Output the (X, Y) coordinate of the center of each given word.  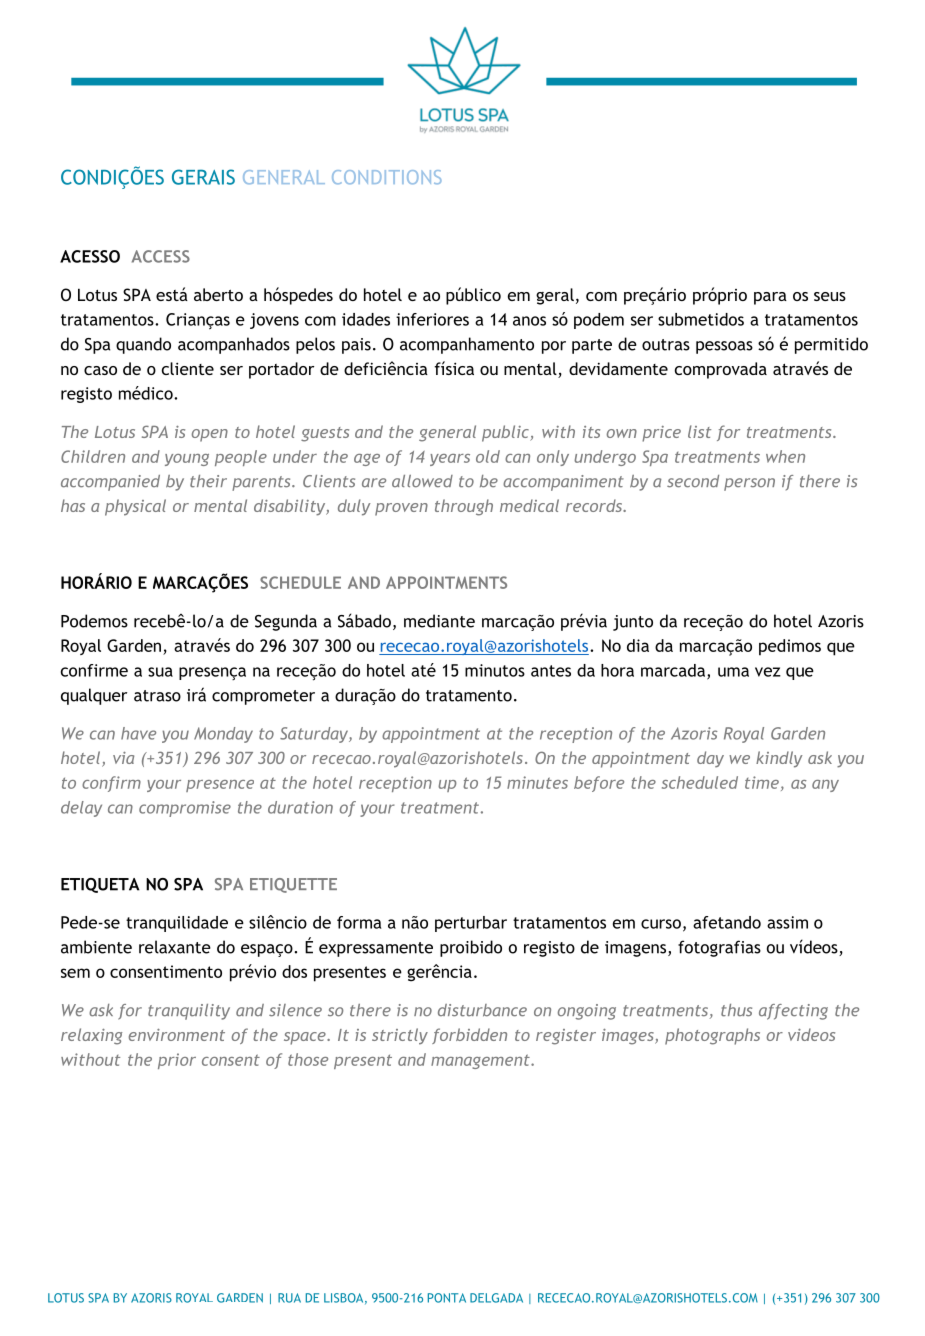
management (481, 1061)
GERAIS (203, 177)
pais (356, 346)
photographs (712, 1036)
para (770, 298)
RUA (289, 1298)
